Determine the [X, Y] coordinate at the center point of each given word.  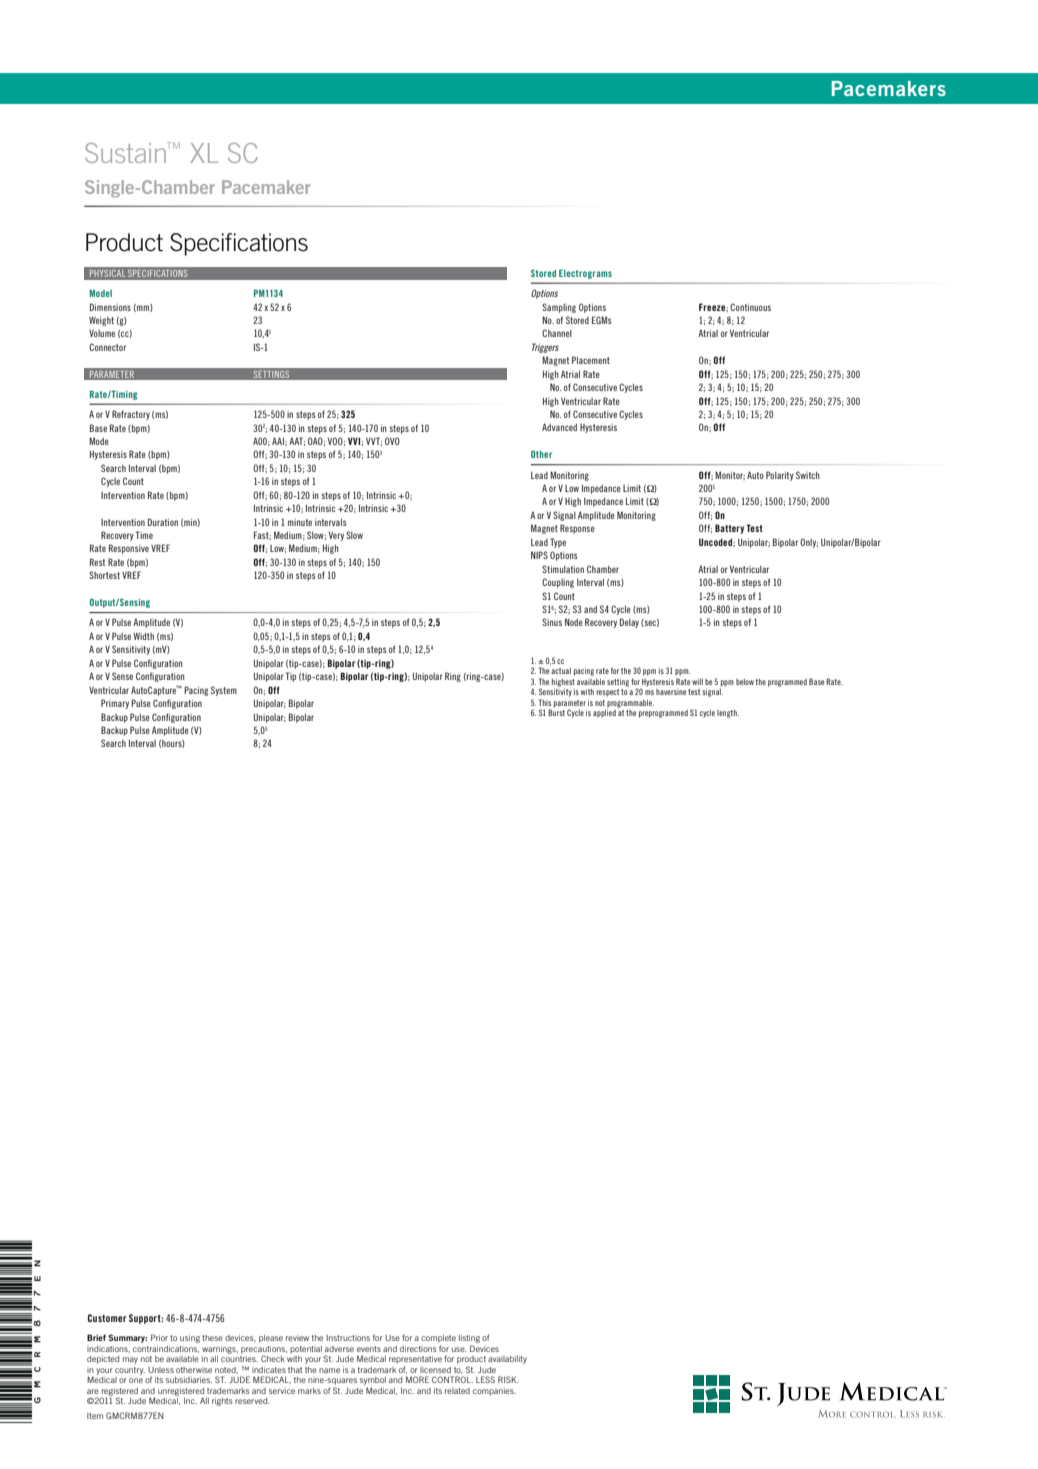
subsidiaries [189, 1380]
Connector [107, 347]
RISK [508, 1379]
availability [507, 1360]
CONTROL [452, 1379]
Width [143, 636]
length [728, 714]
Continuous [750, 307]
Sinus [552, 622]
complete [438, 1340]
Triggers [545, 348]
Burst [556, 711]
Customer [107, 1318]
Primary [115, 704]
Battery [729, 529]
